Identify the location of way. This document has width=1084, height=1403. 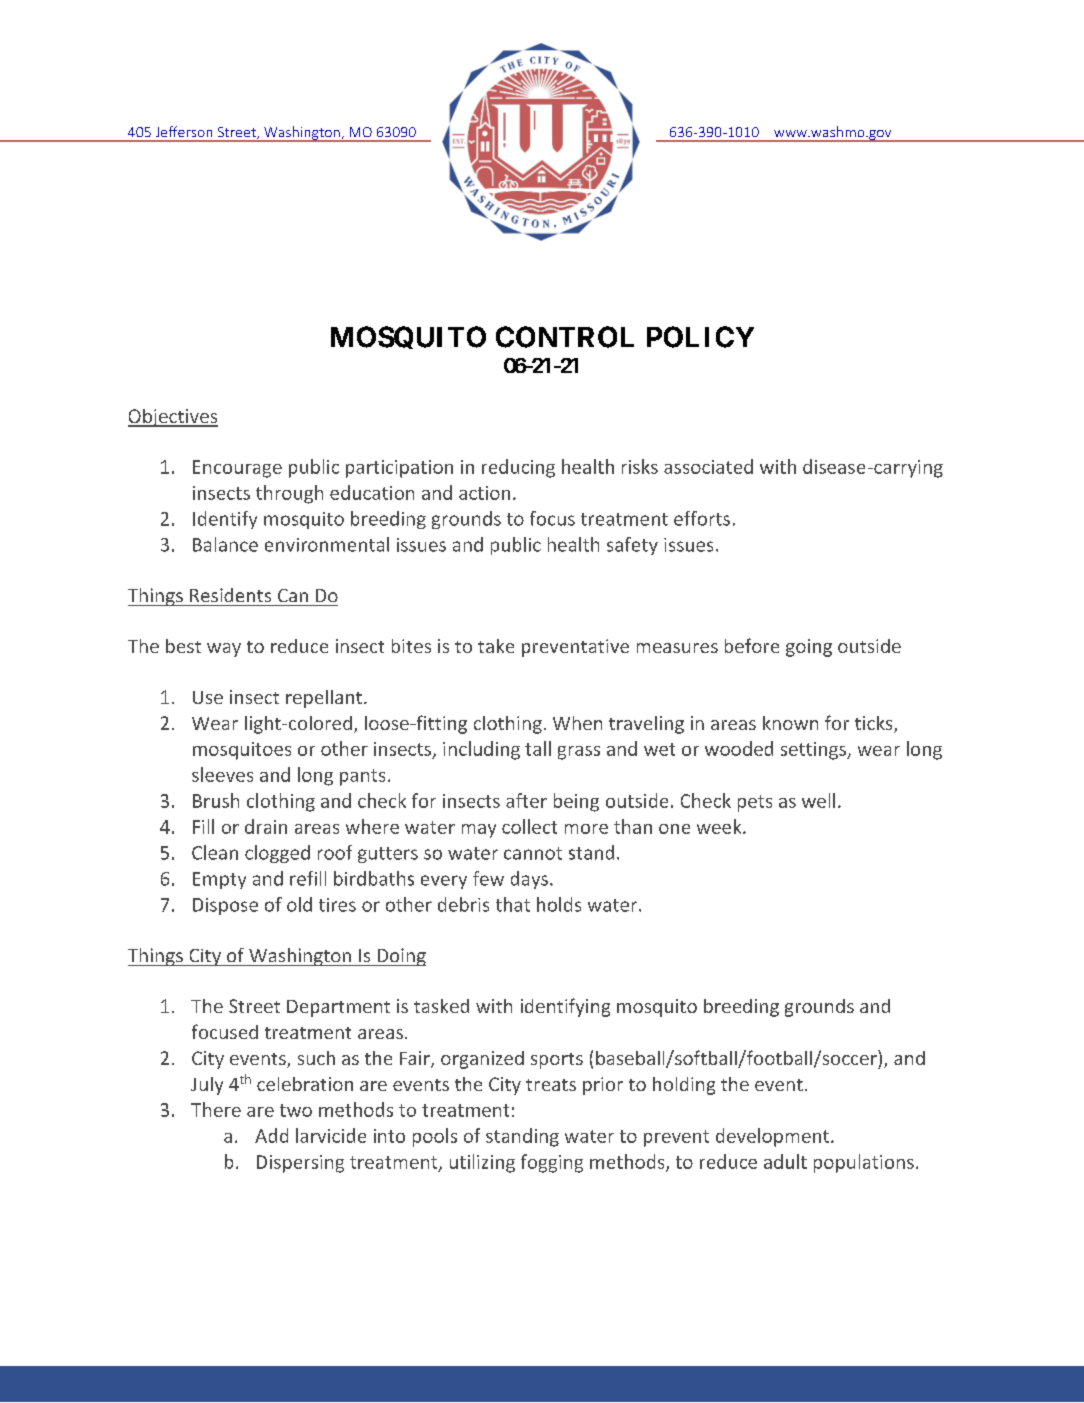
(224, 650).
